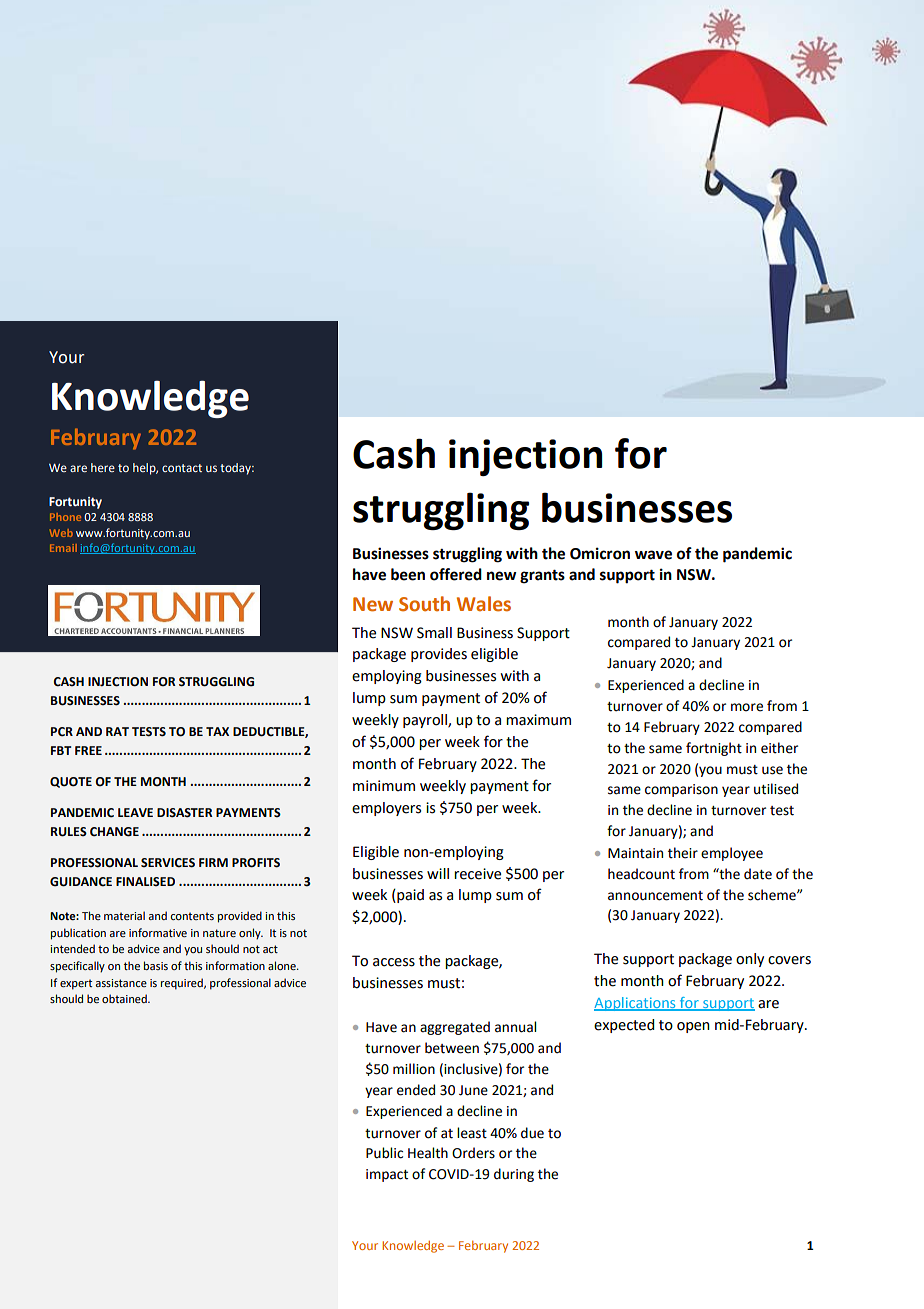  Describe the element at coordinates (394, 962) in the screenshot. I see `access` at that location.
